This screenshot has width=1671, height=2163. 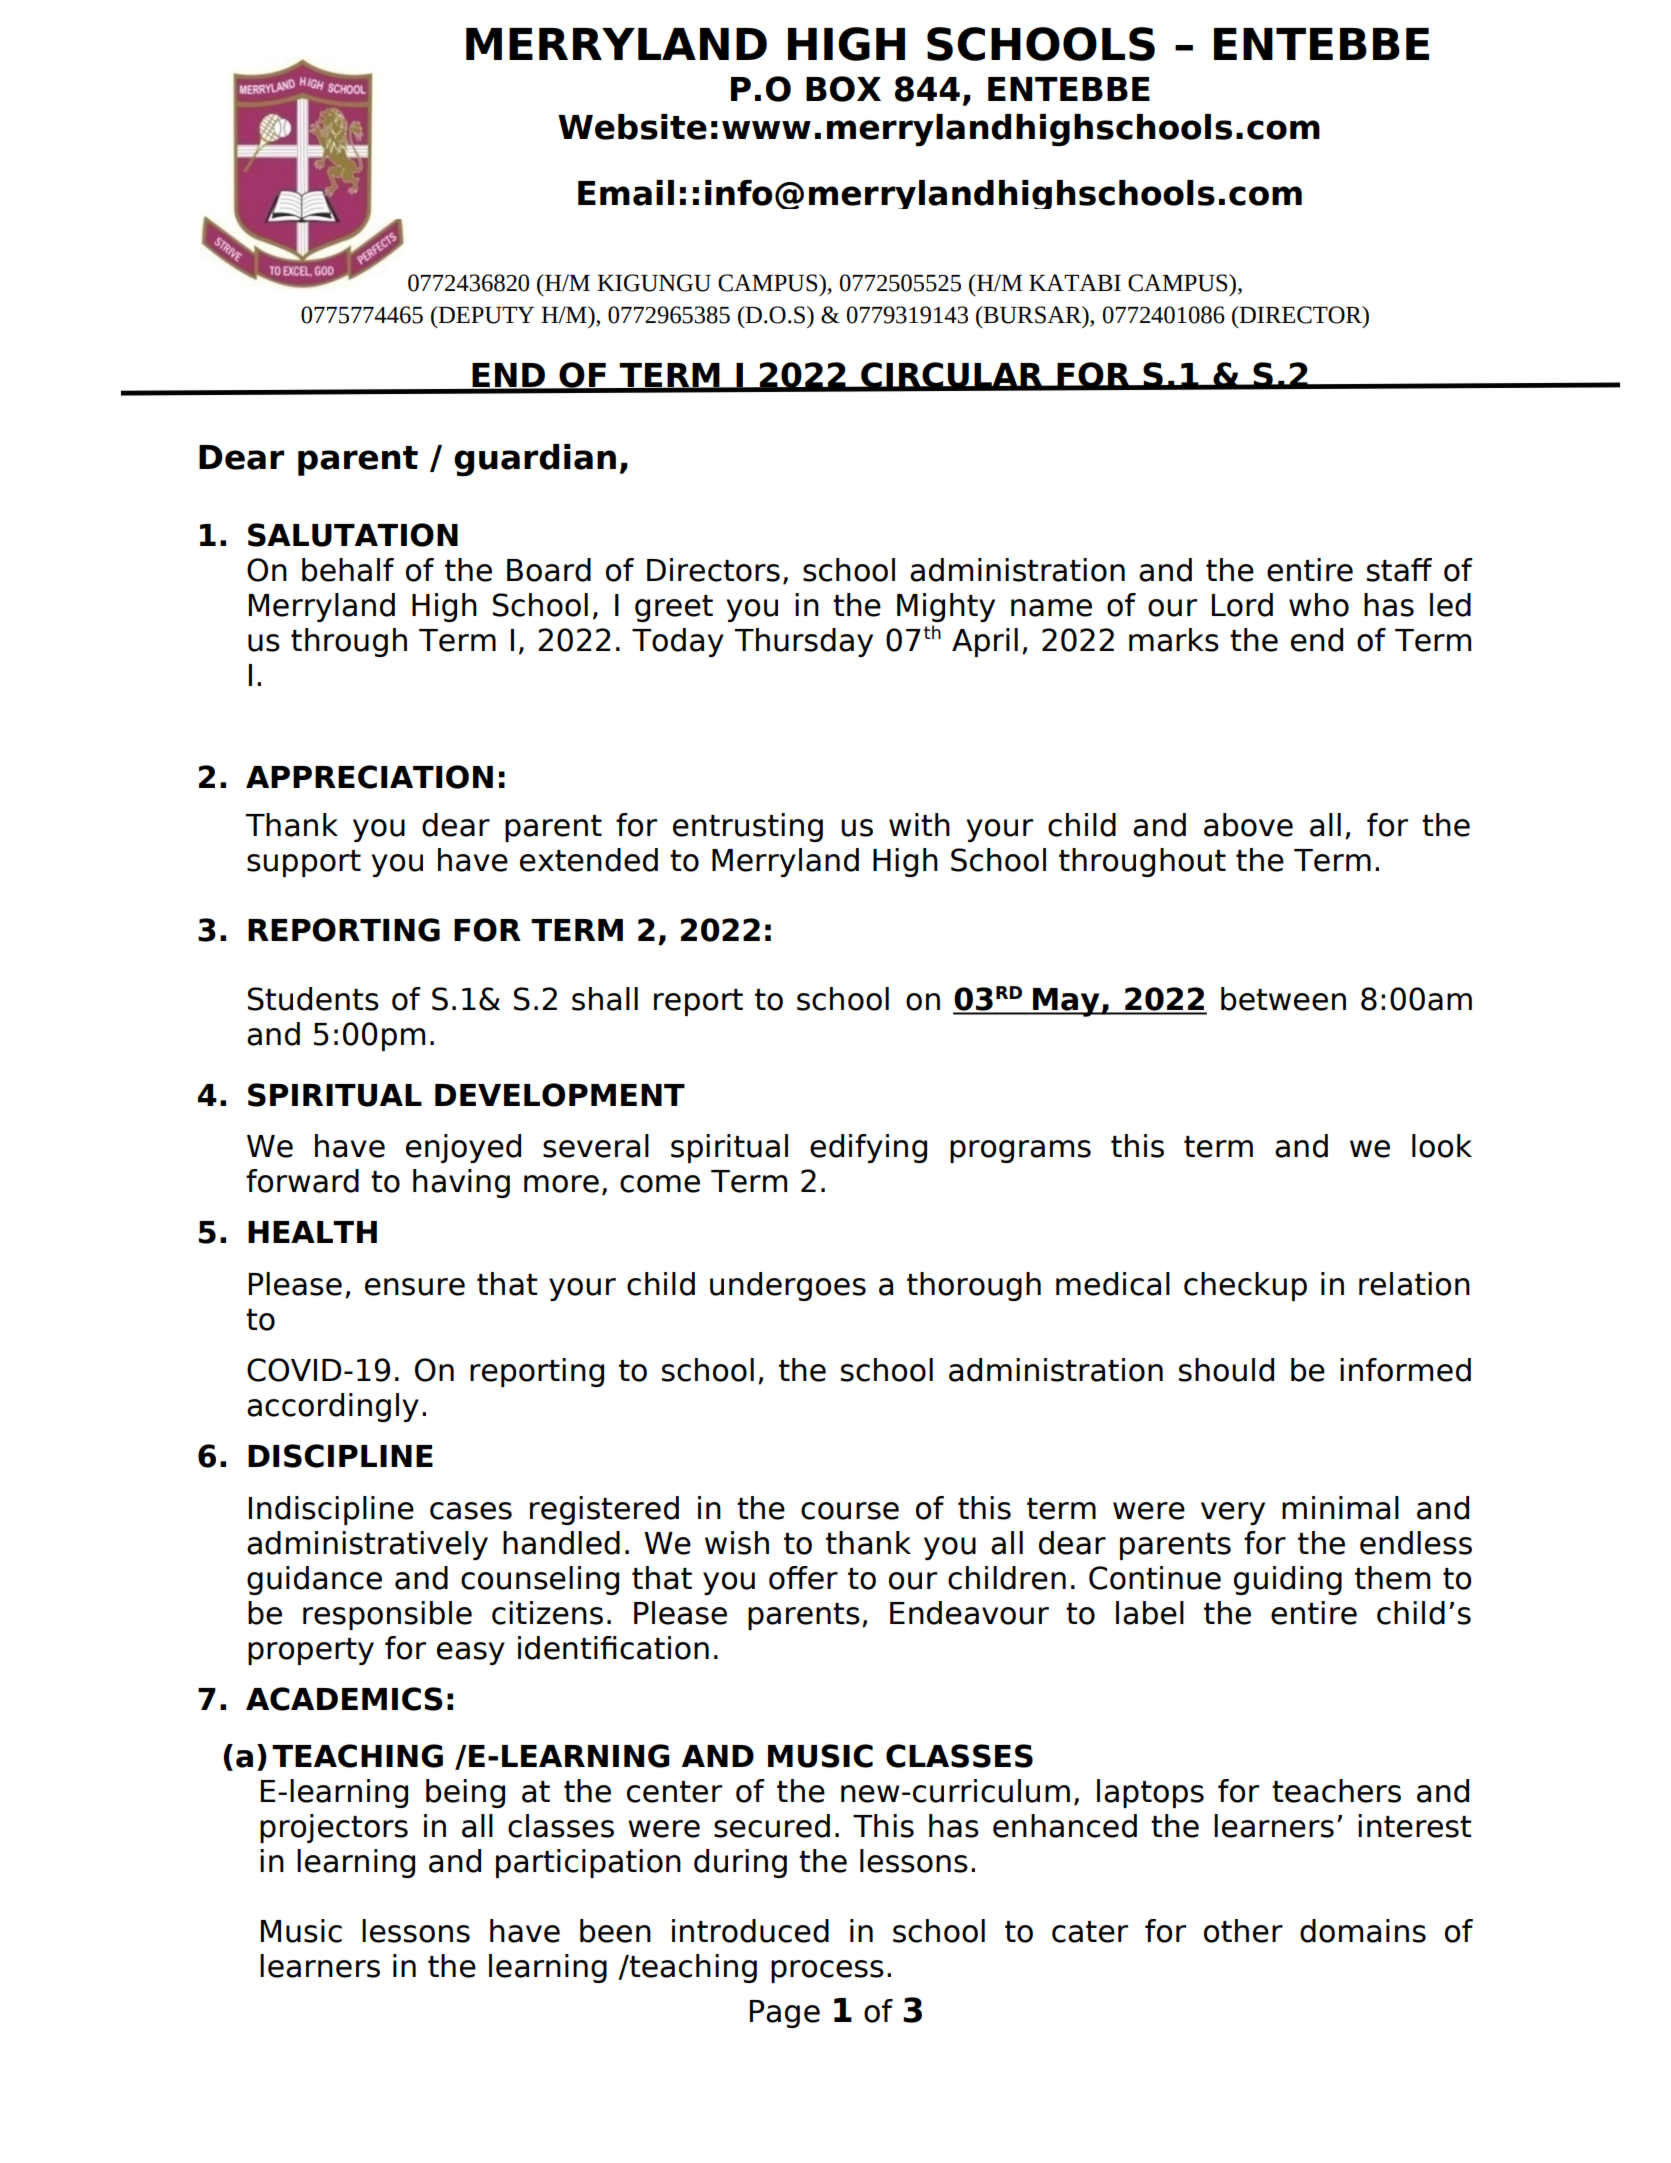 I want to click on been, so click(x=615, y=1931).
